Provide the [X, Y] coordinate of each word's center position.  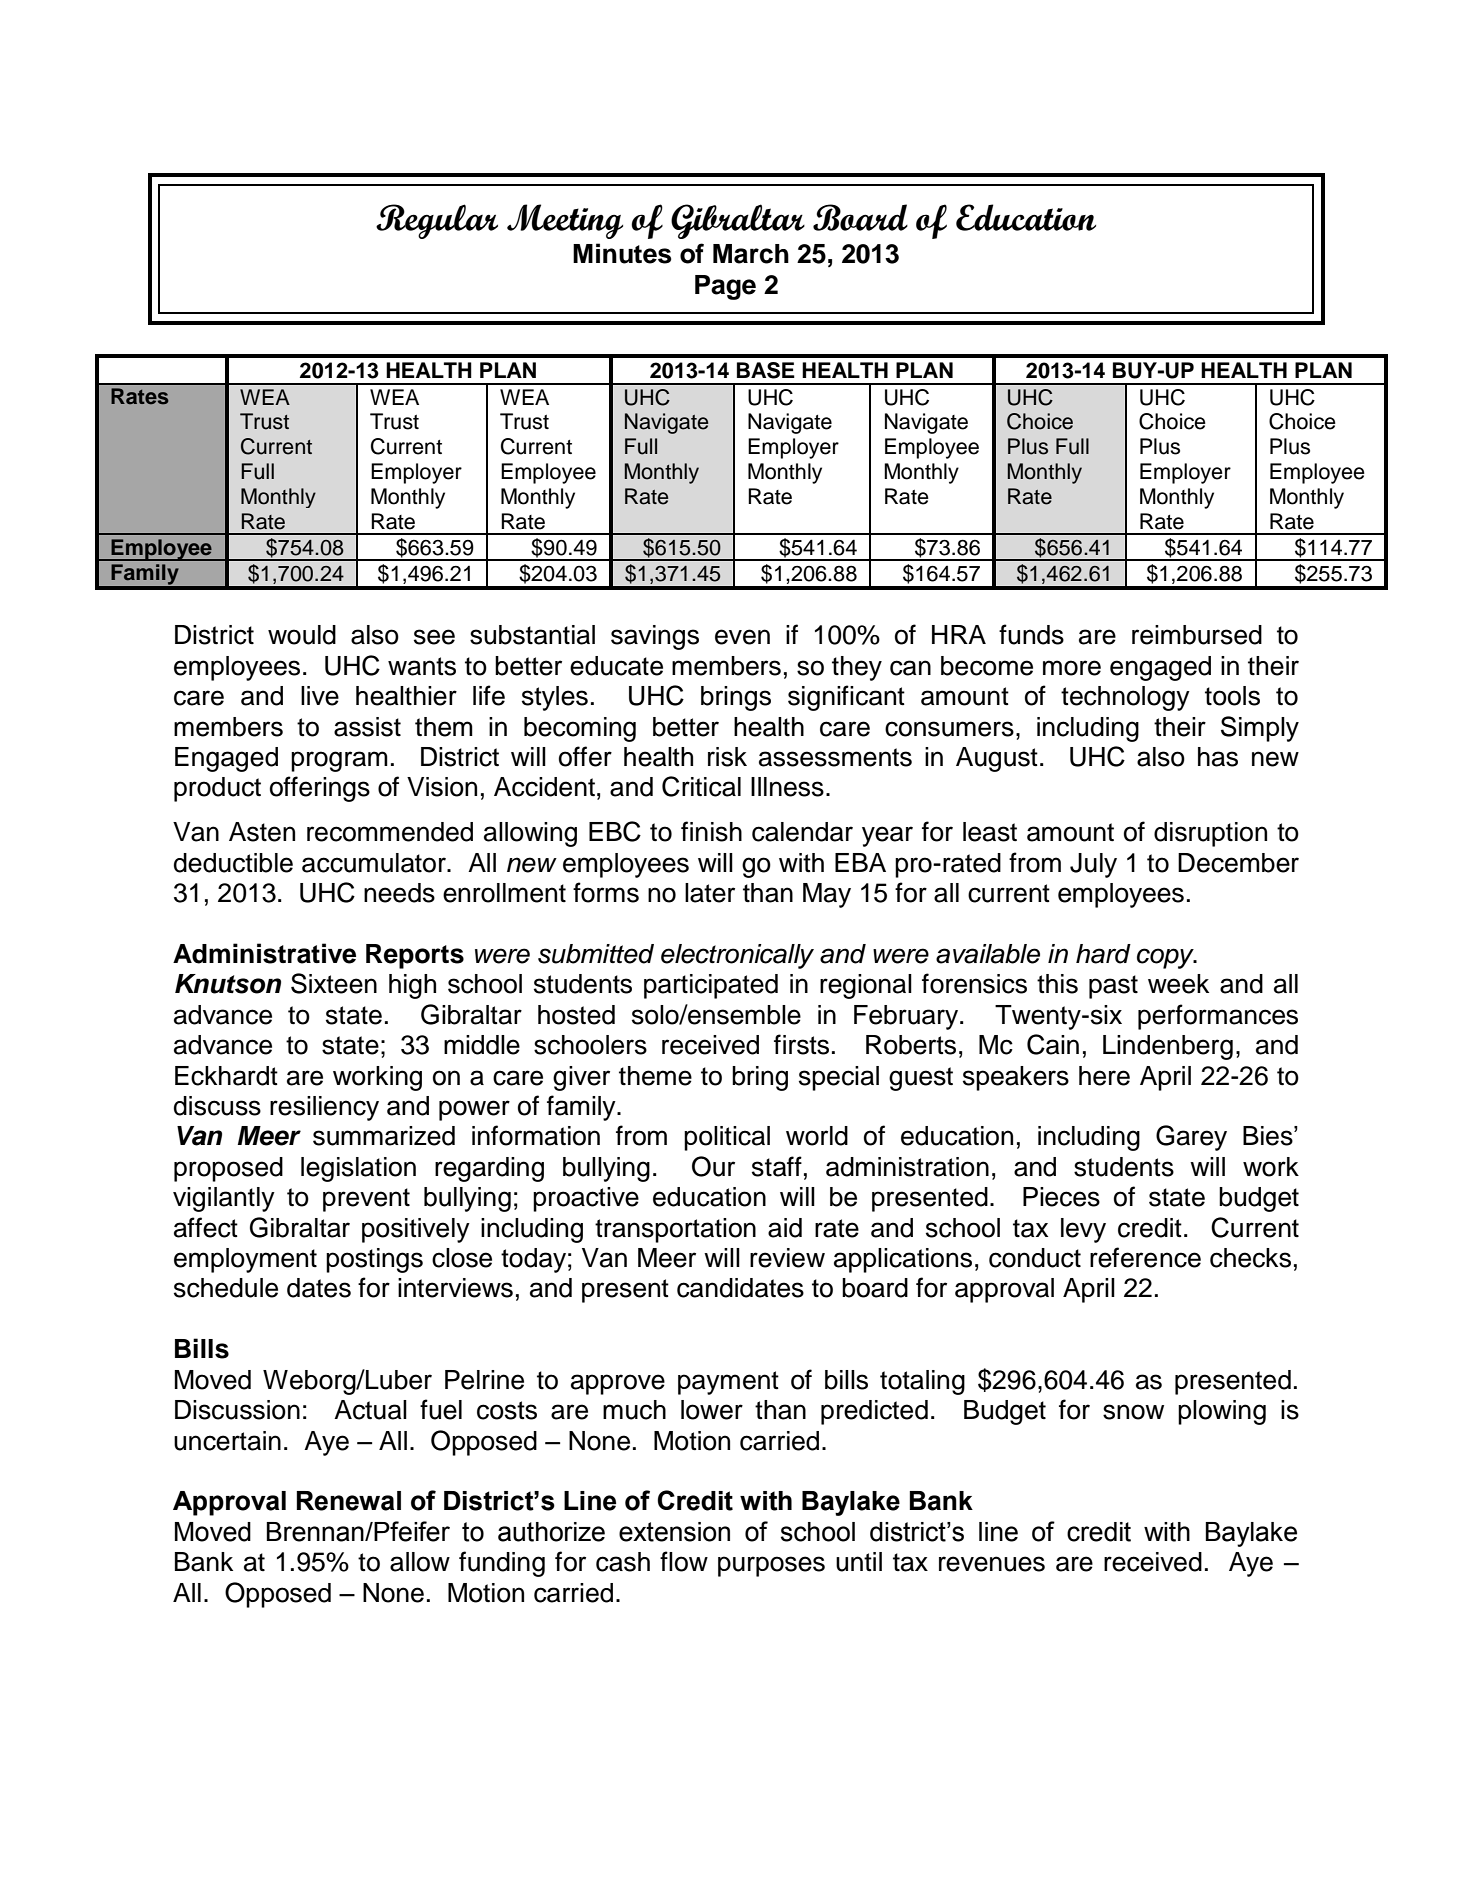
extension [674, 1532]
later [710, 893]
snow [1133, 1412]
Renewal [349, 1501]
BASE [766, 370]
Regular [437, 221]
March [751, 254]
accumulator [375, 863]
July [1093, 865]
